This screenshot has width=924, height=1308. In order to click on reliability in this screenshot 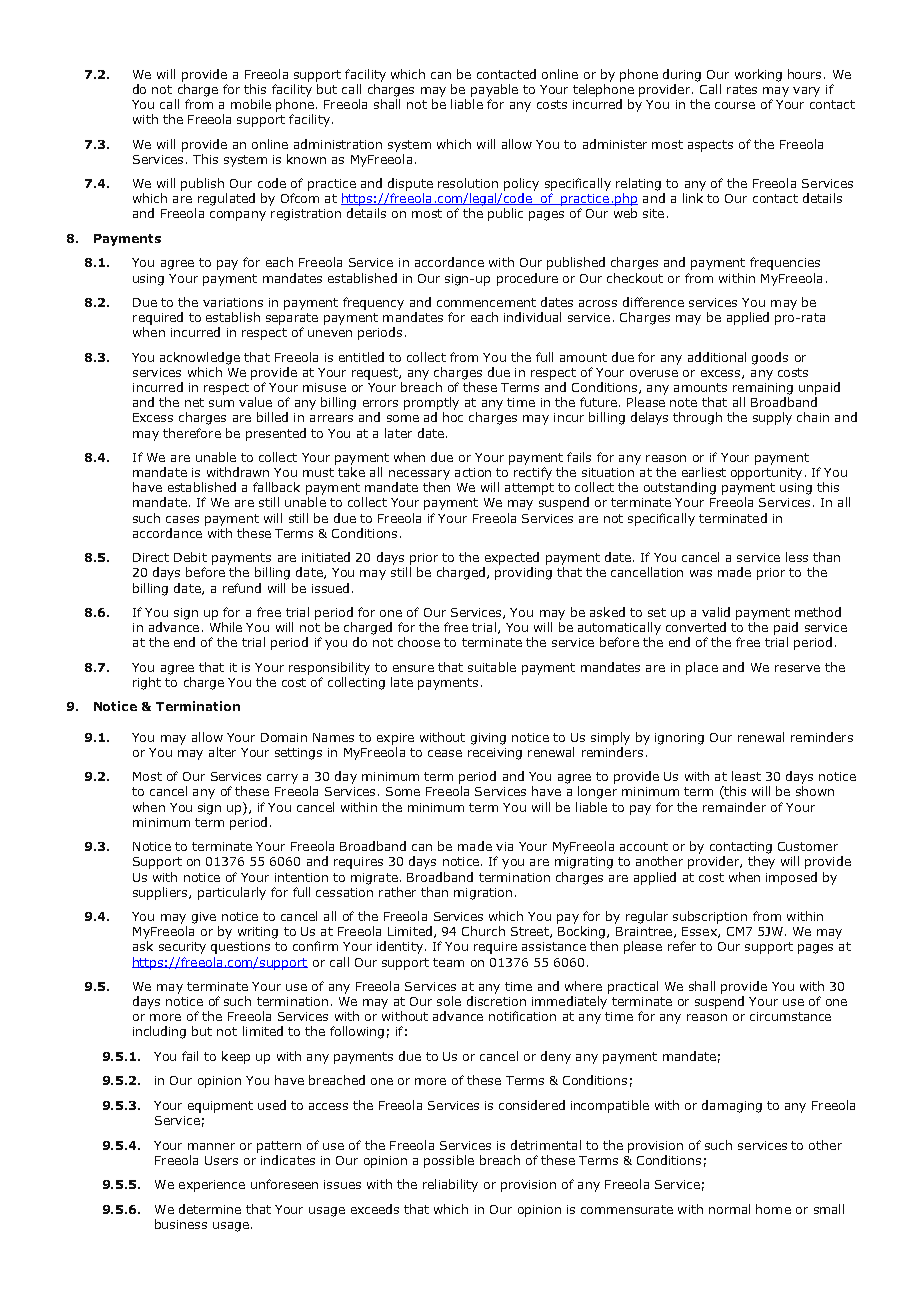, I will do `click(450, 1185)`.
